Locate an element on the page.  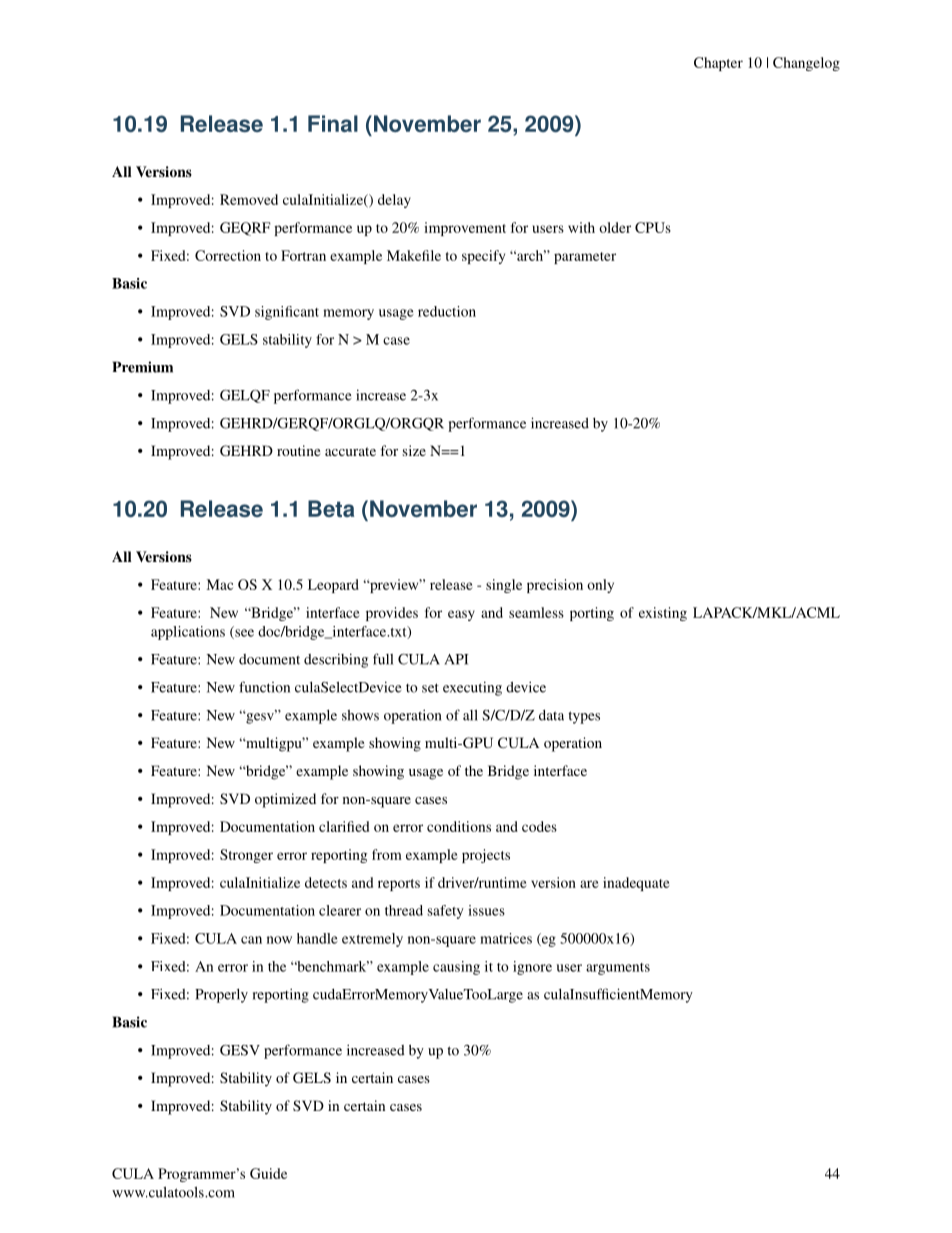
Guide is located at coordinates (268, 1173).
